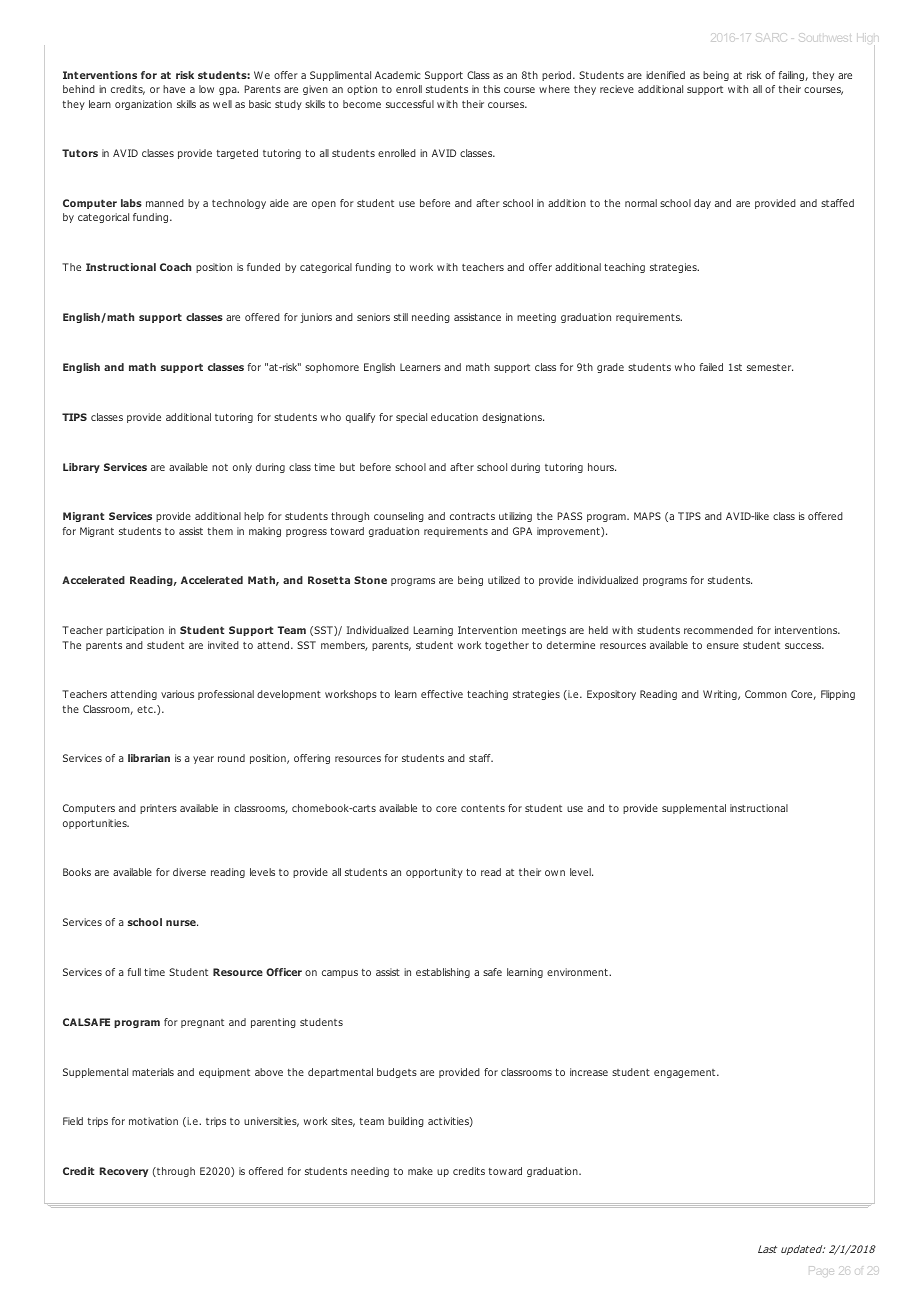  Describe the element at coordinates (175, 267) in the image. I see `Coach` at that location.
